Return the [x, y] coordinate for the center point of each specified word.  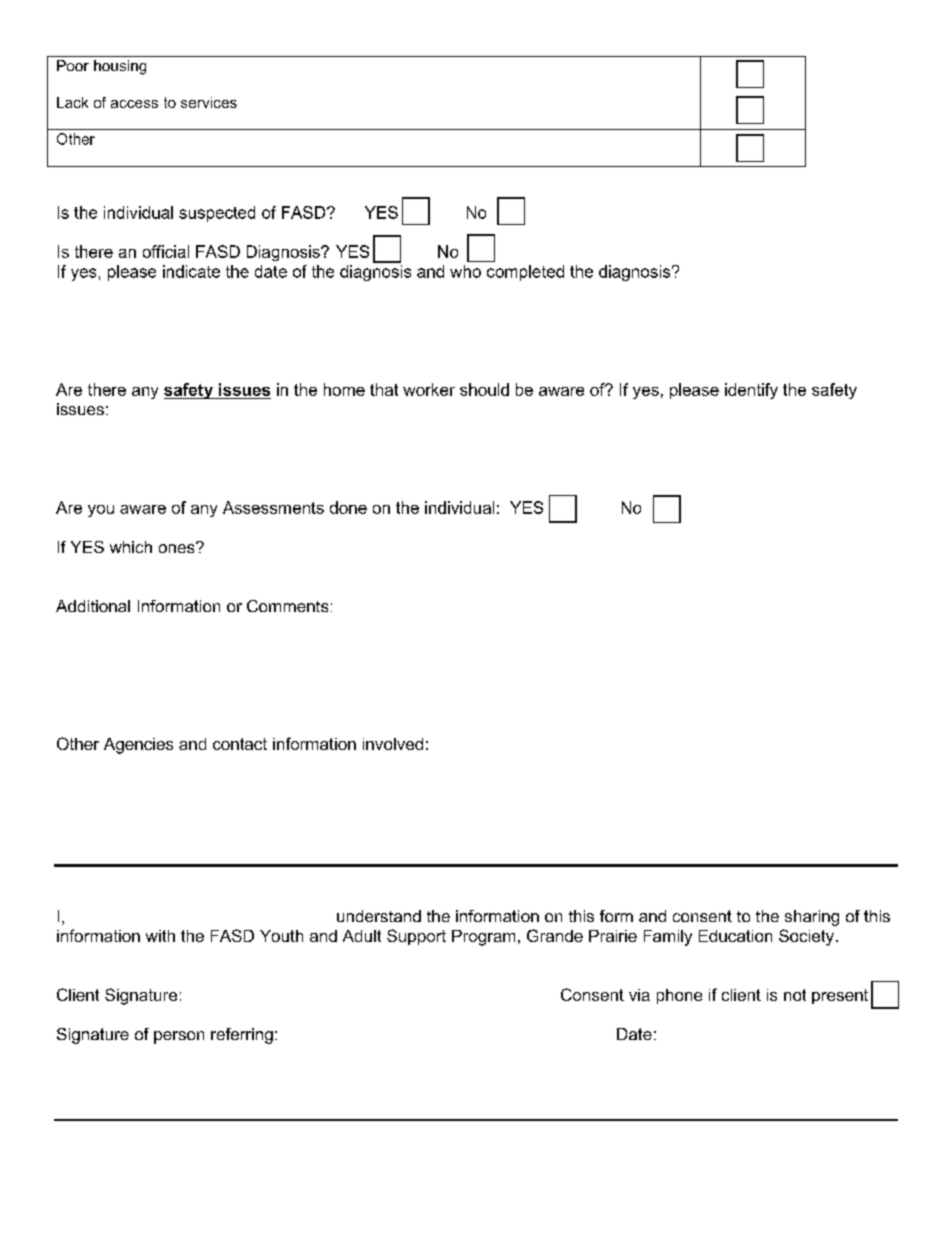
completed [525, 273]
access [134, 104]
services [209, 102]
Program [483, 938]
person [179, 1037]
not [795, 995]
